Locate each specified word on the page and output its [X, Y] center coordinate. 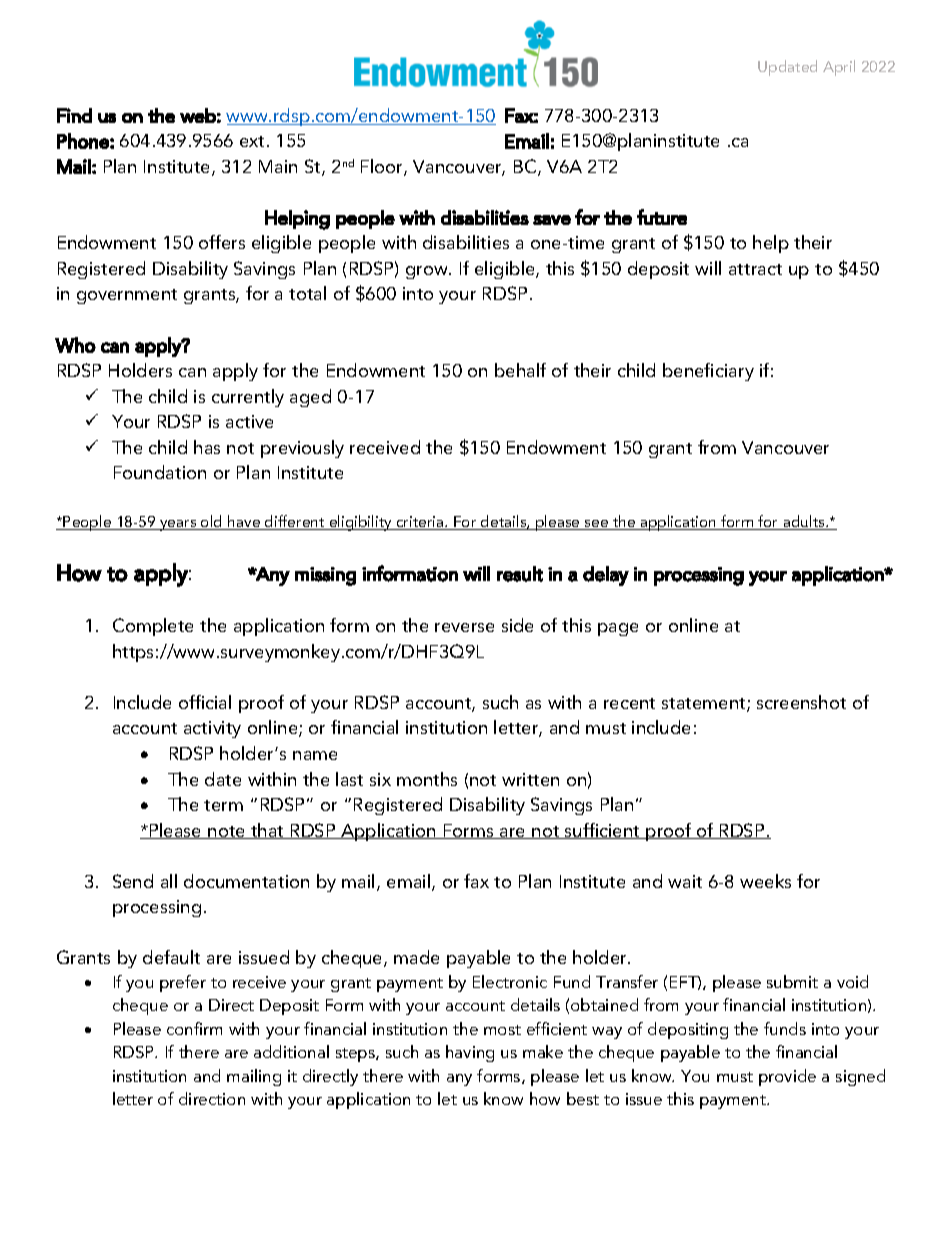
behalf [520, 370]
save [552, 220]
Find [74, 115]
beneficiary [708, 372]
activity [212, 729]
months [427, 779]
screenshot [801, 702]
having [470, 1053]
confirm [194, 1028]
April [839, 68]
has [207, 447]
